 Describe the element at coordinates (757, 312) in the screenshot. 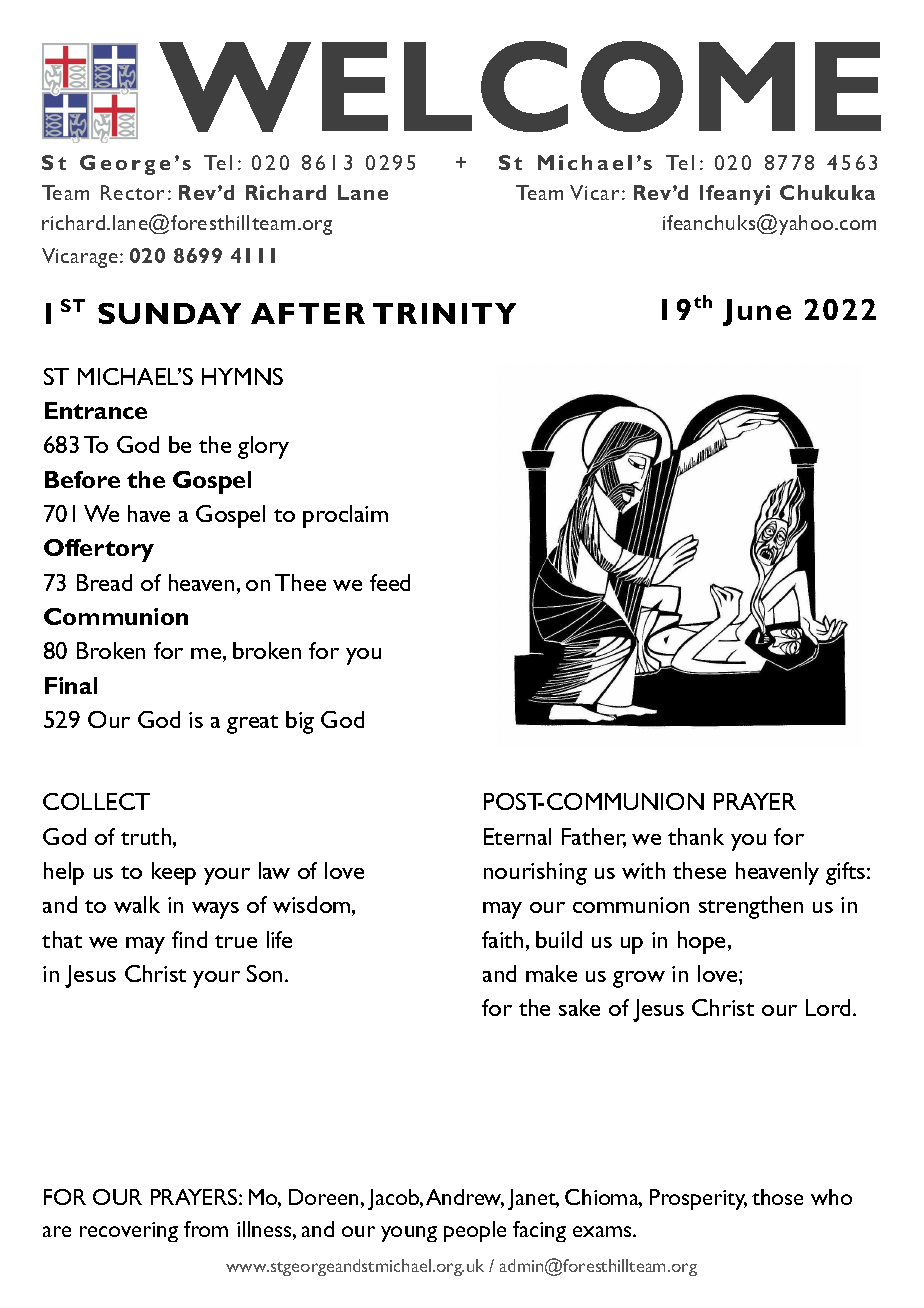

I see `June` at that location.
